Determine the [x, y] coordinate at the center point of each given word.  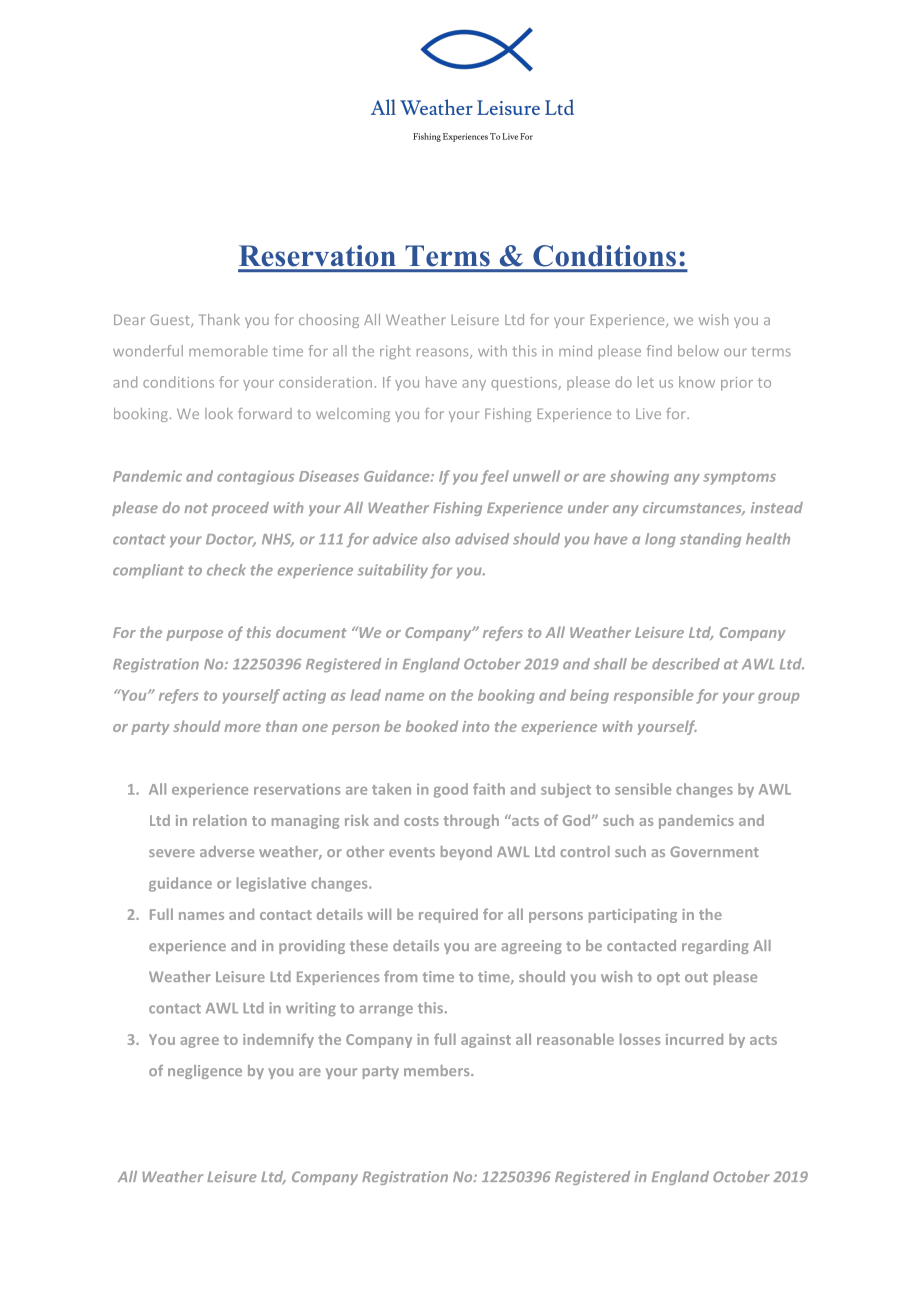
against [486, 1041]
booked [432, 726]
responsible [654, 696]
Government [714, 851]
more [242, 728]
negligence [205, 1072]
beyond [466, 853]
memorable [228, 351]
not [196, 508]
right [395, 352]
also [436, 539]
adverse [227, 851]
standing [710, 540]
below [698, 351]
